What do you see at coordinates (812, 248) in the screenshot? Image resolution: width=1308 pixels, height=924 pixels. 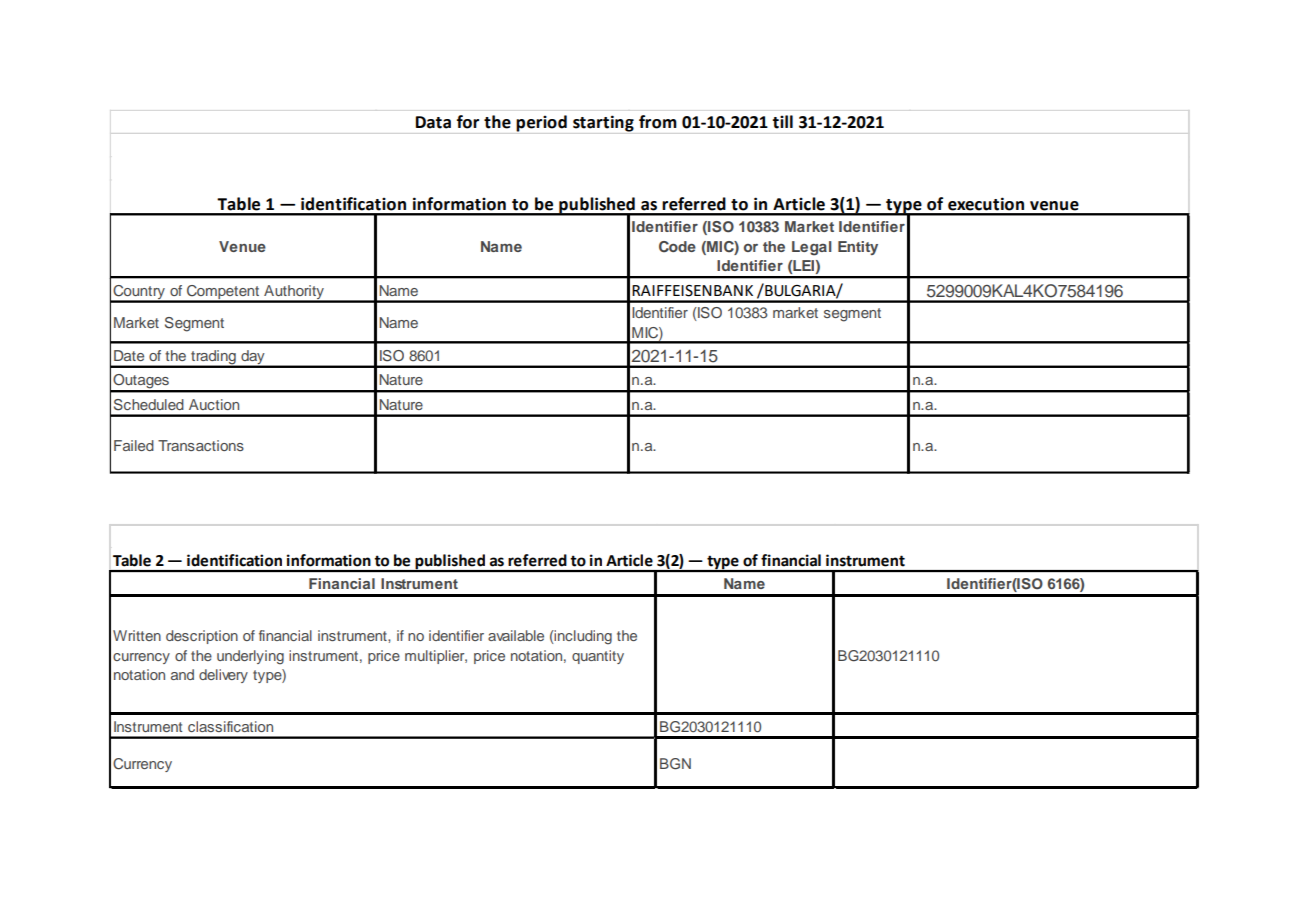 I see `Legal` at bounding box center [812, 248].
